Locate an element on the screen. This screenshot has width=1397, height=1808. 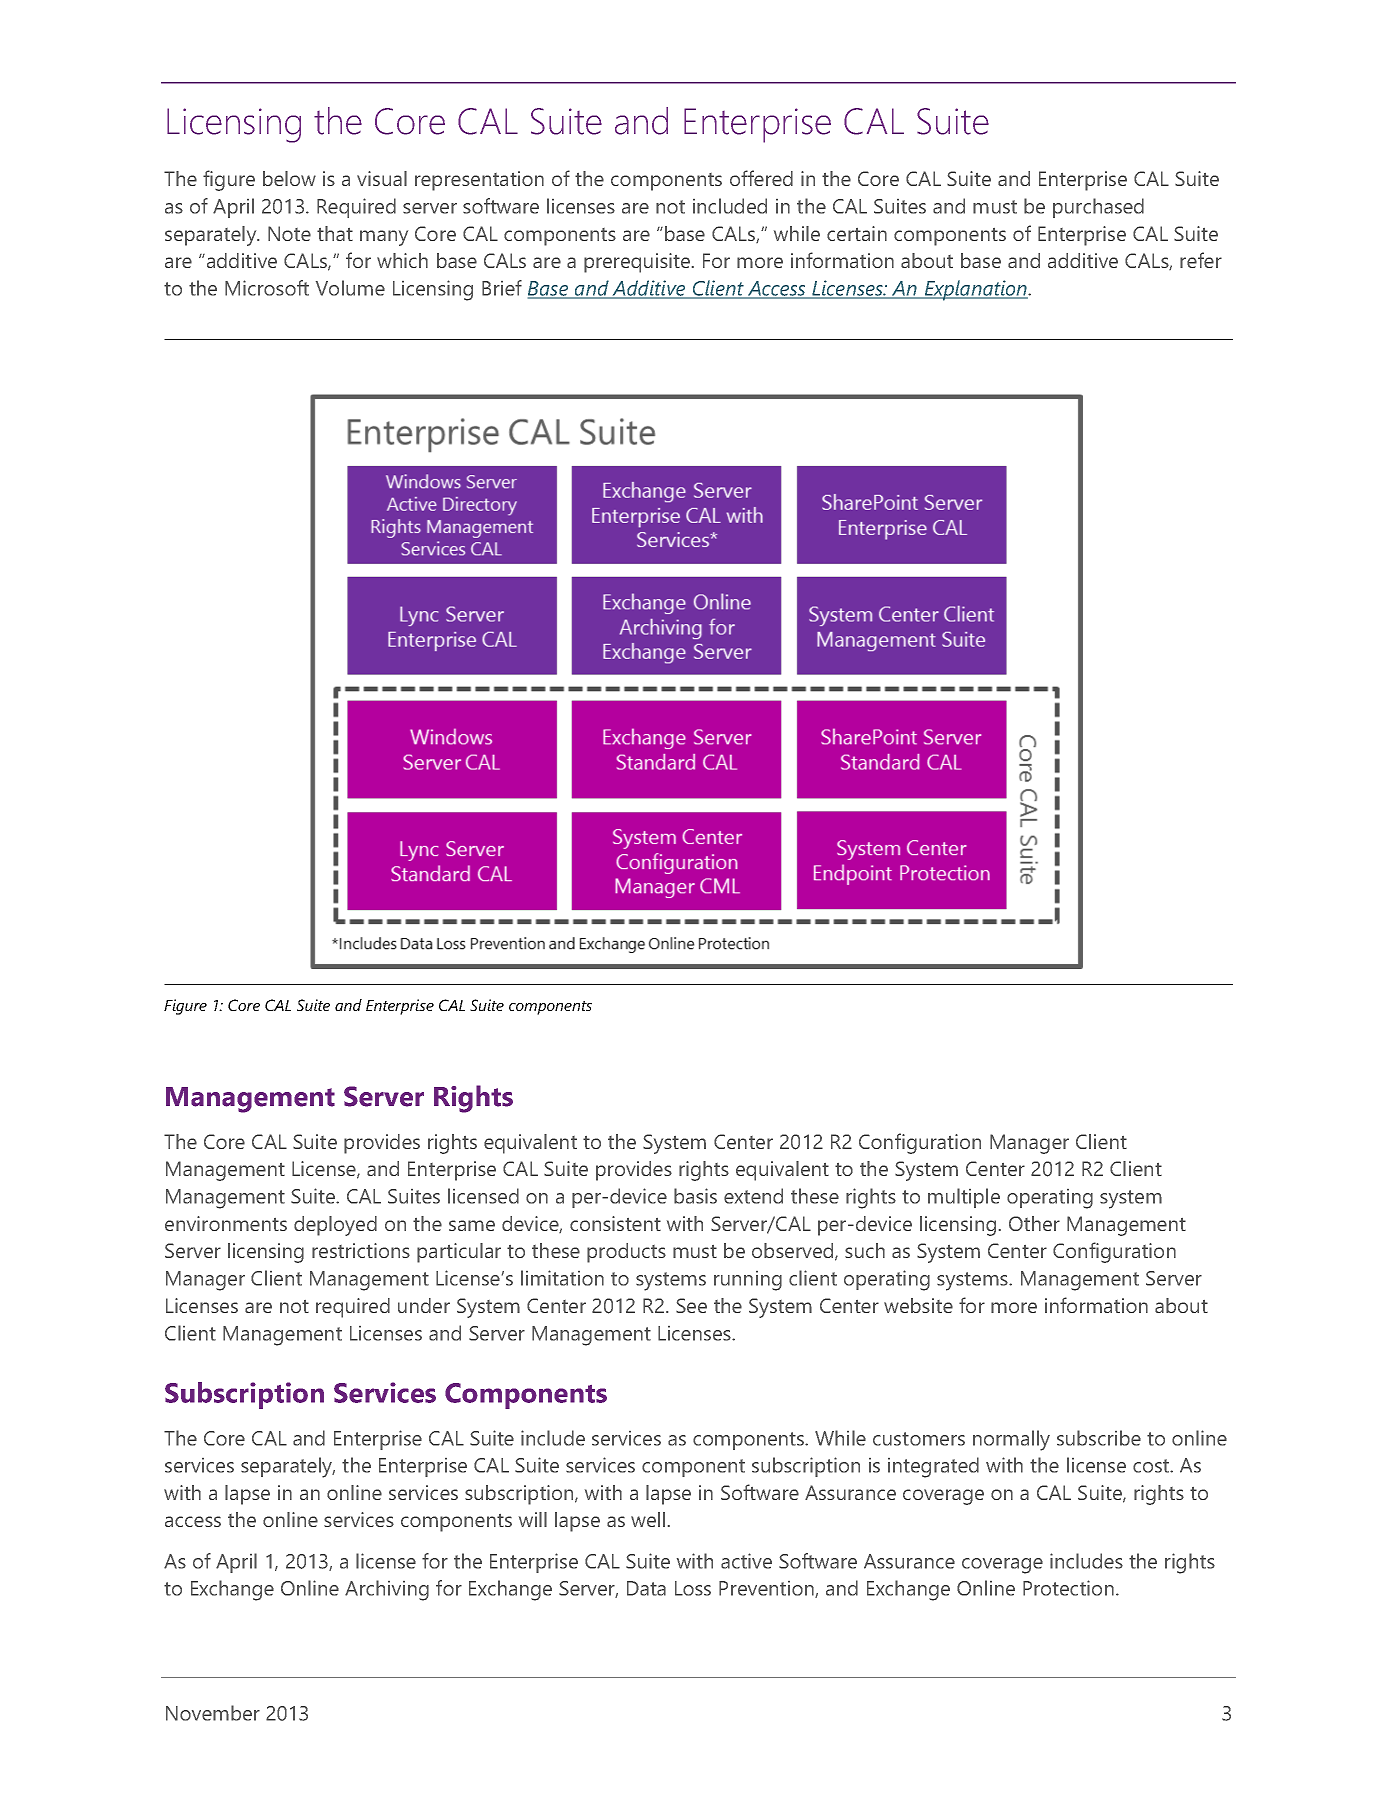
deployed is located at coordinates (335, 1226).
